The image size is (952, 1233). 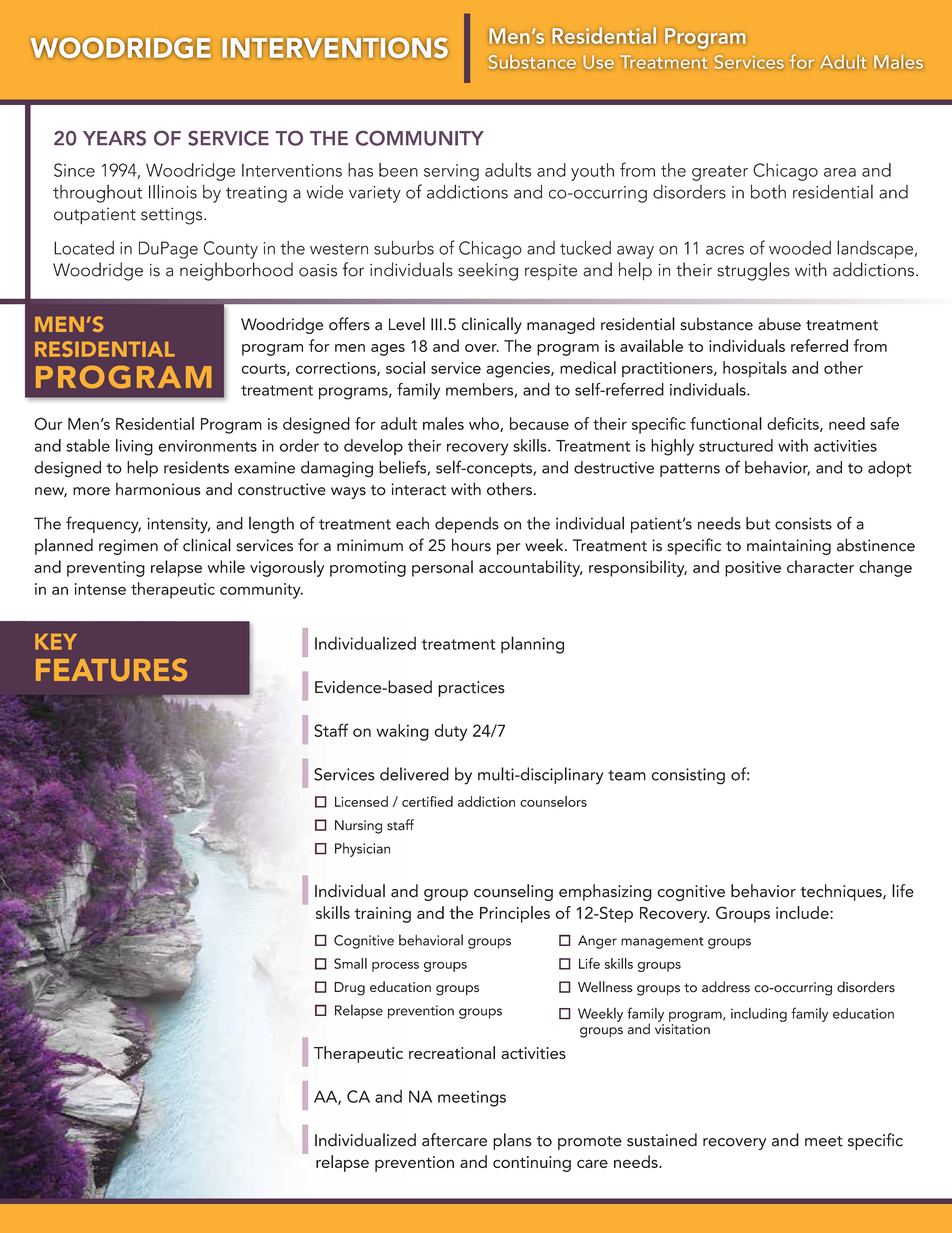 I want to click on plans, so click(x=512, y=1141).
